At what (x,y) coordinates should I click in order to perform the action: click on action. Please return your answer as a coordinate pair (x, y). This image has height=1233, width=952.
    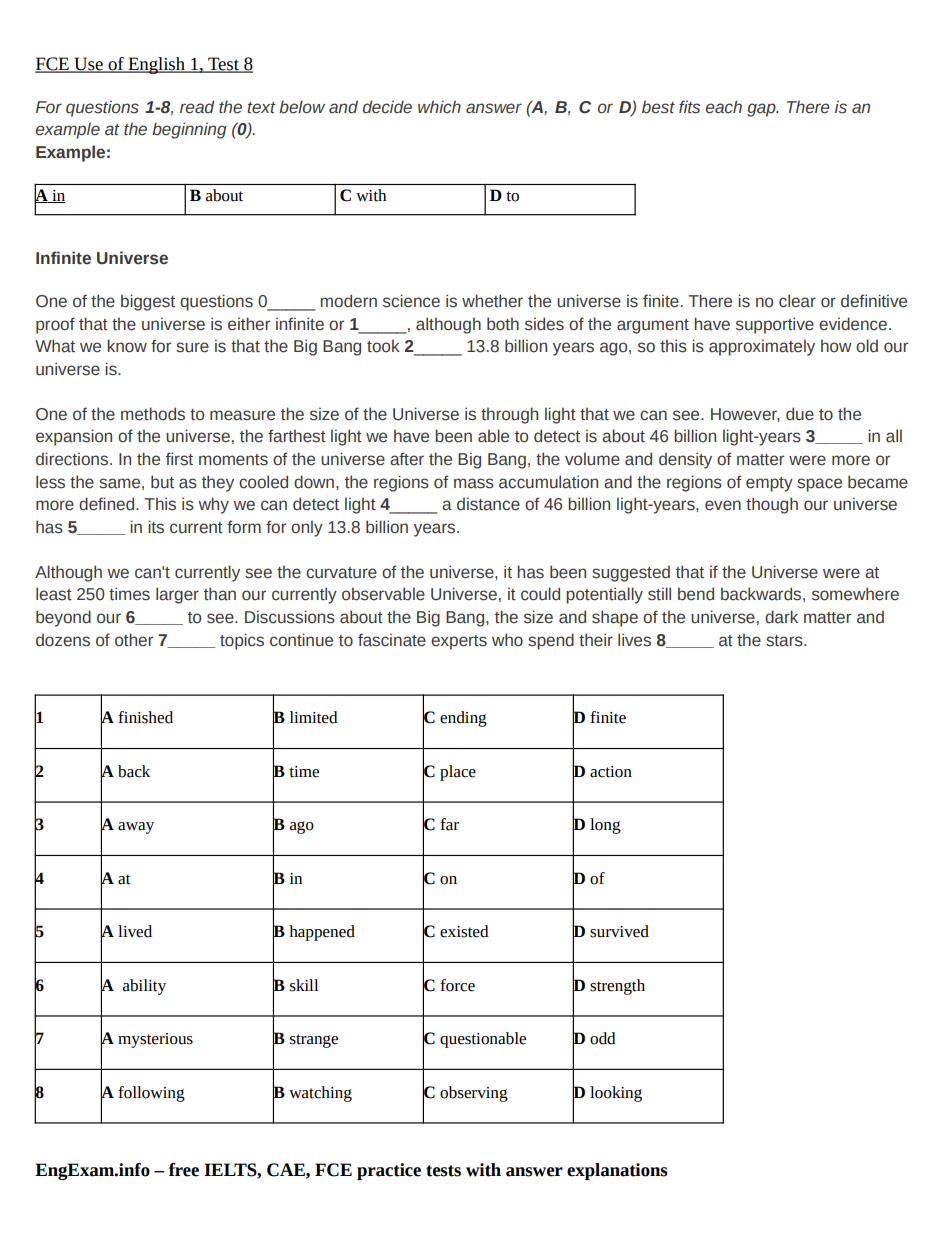
    Looking at the image, I should click on (611, 772).
